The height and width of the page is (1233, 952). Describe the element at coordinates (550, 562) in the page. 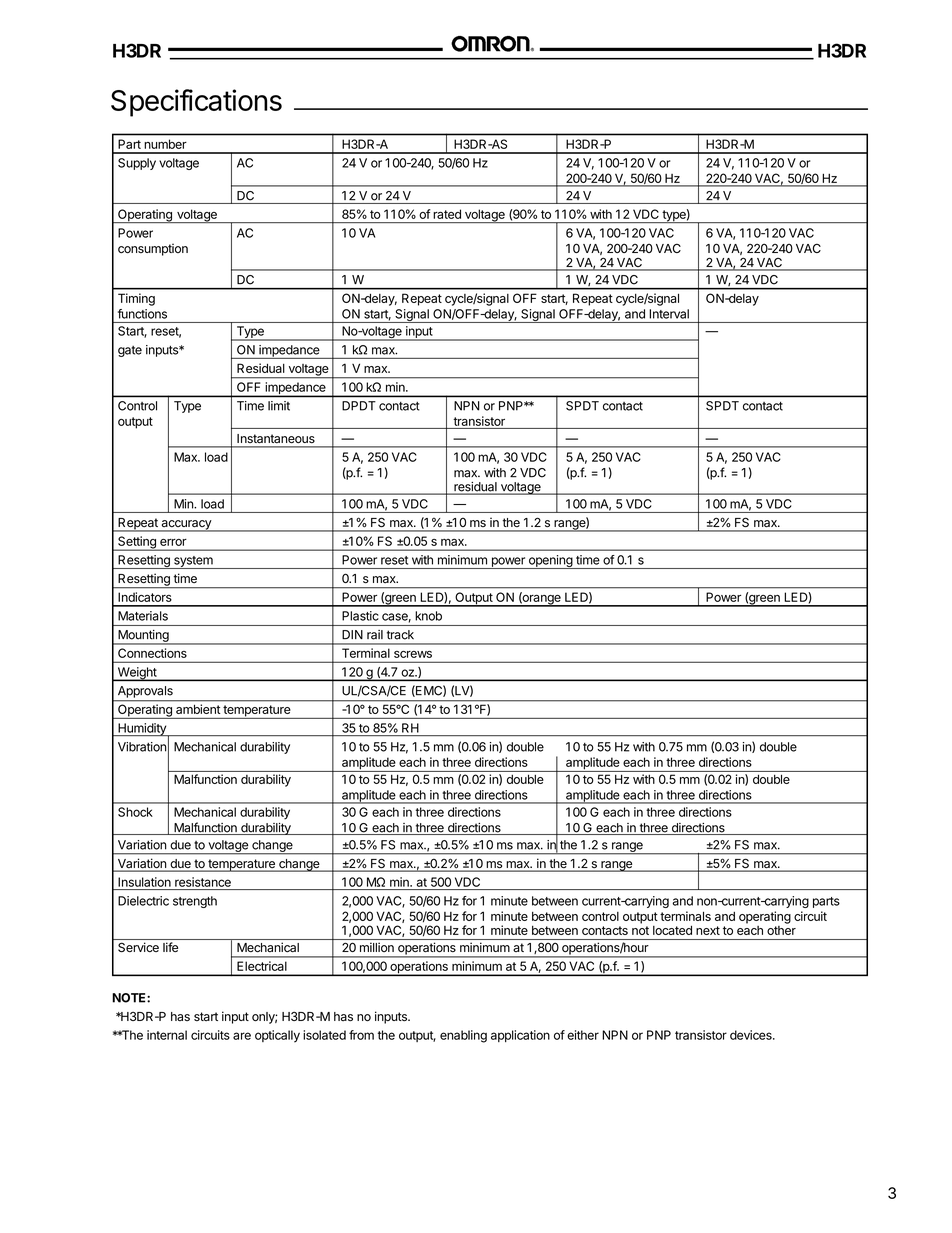

I see `opening` at that location.
